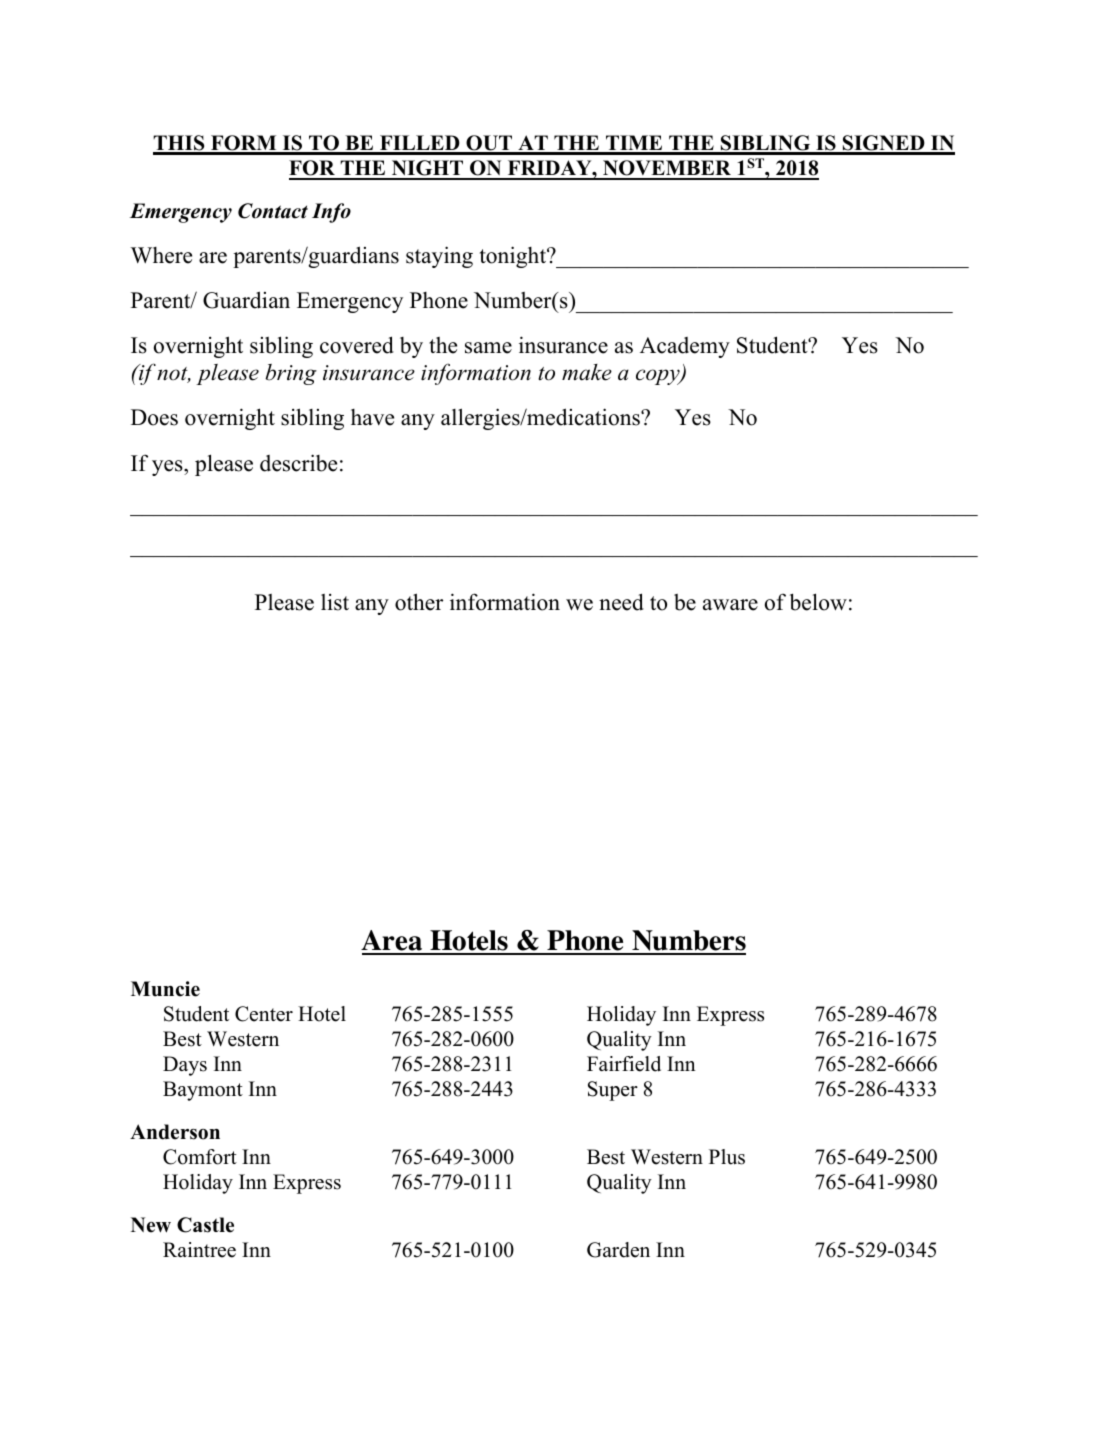 The height and width of the screenshot is (1433, 1108). What do you see at coordinates (273, 211) in the screenshot?
I see `Contact` at bounding box center [273, 211].
